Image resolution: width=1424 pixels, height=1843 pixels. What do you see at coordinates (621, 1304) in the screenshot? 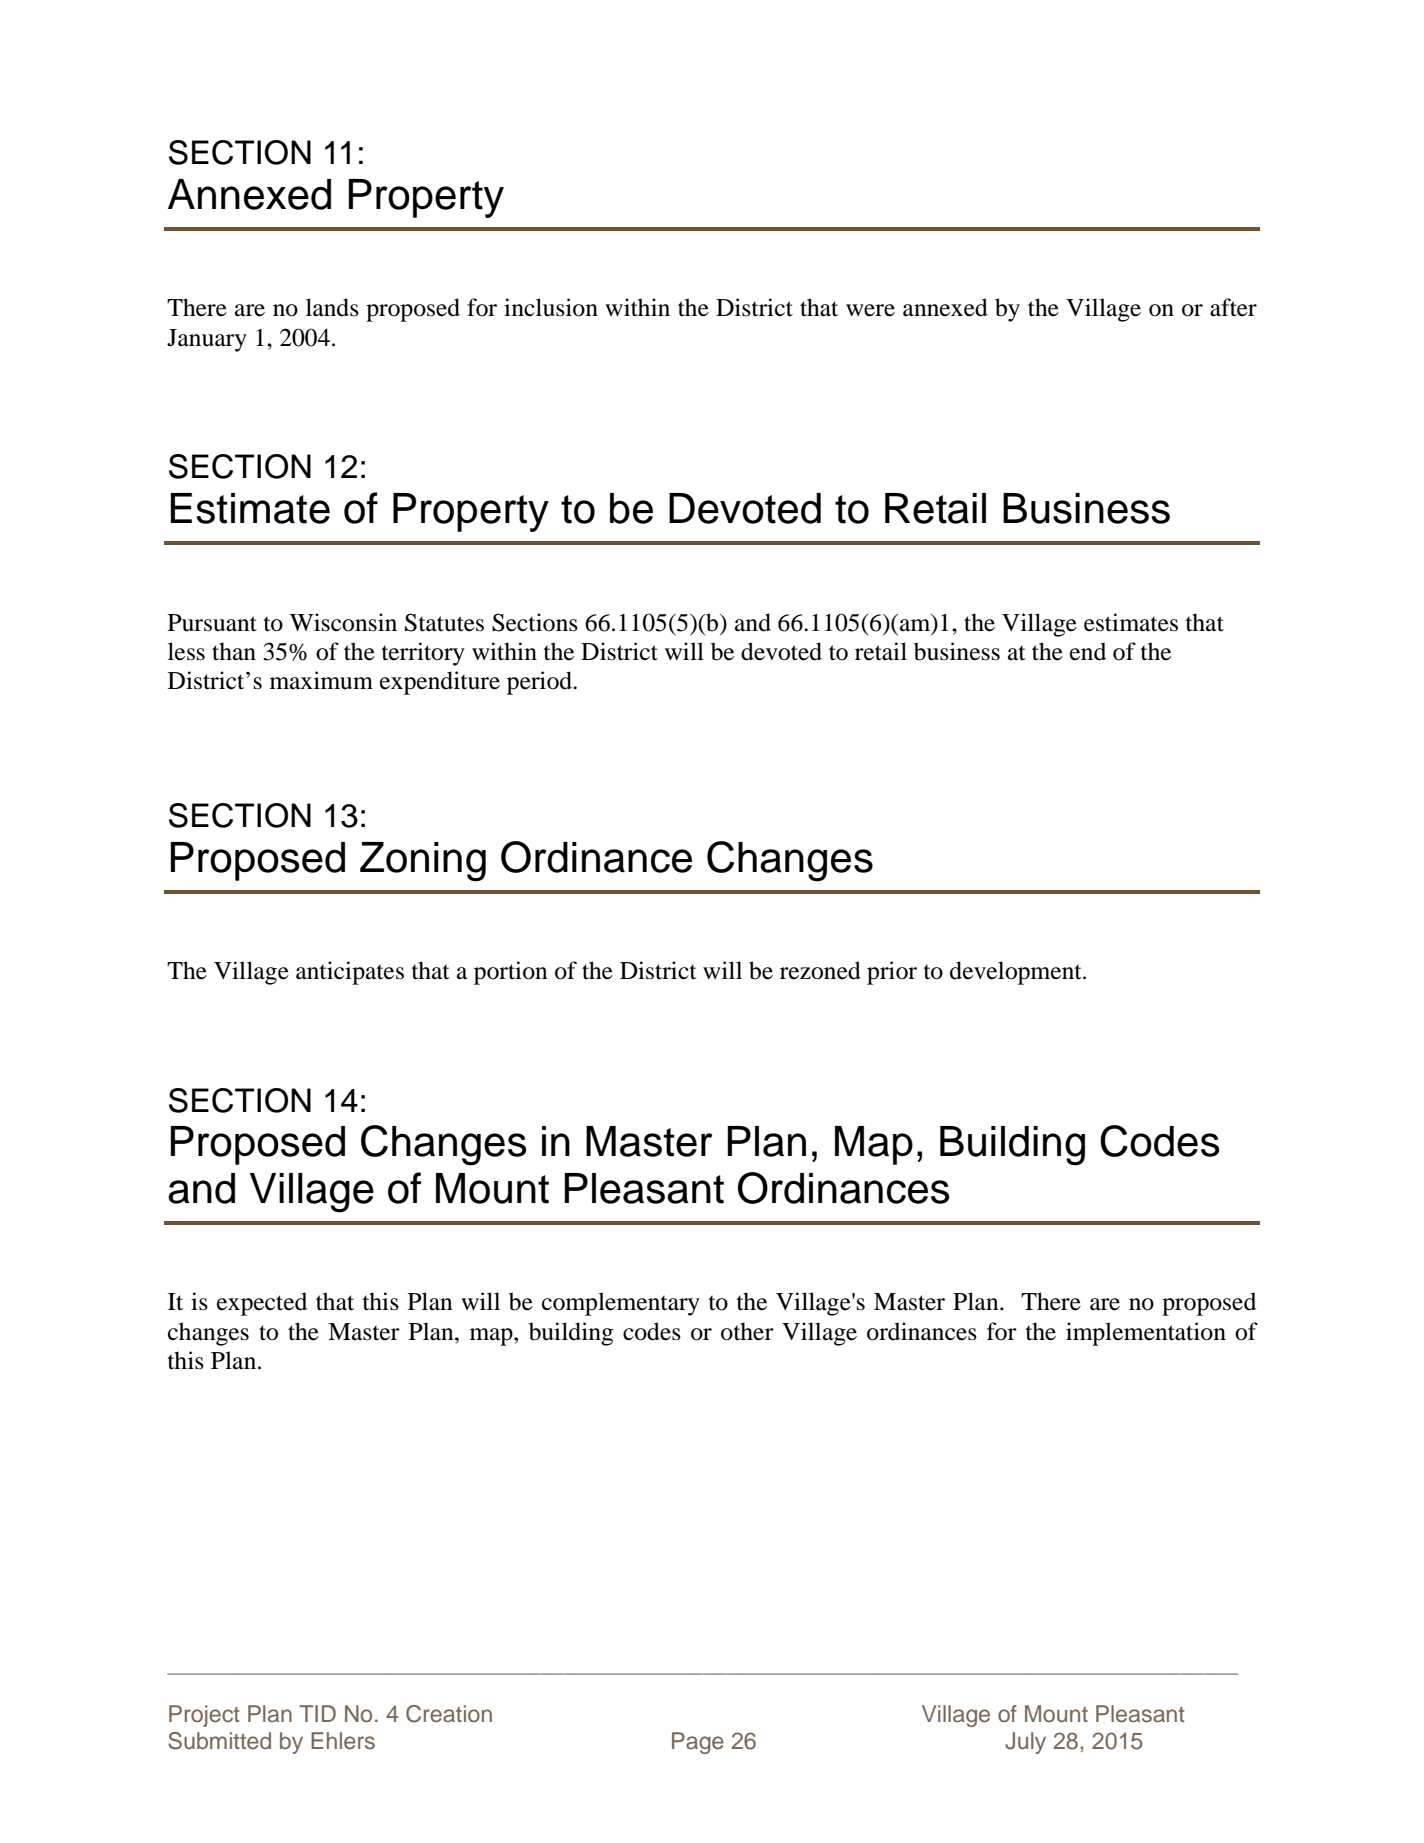
I see `complementary` at bounding box center [621, 1304].
